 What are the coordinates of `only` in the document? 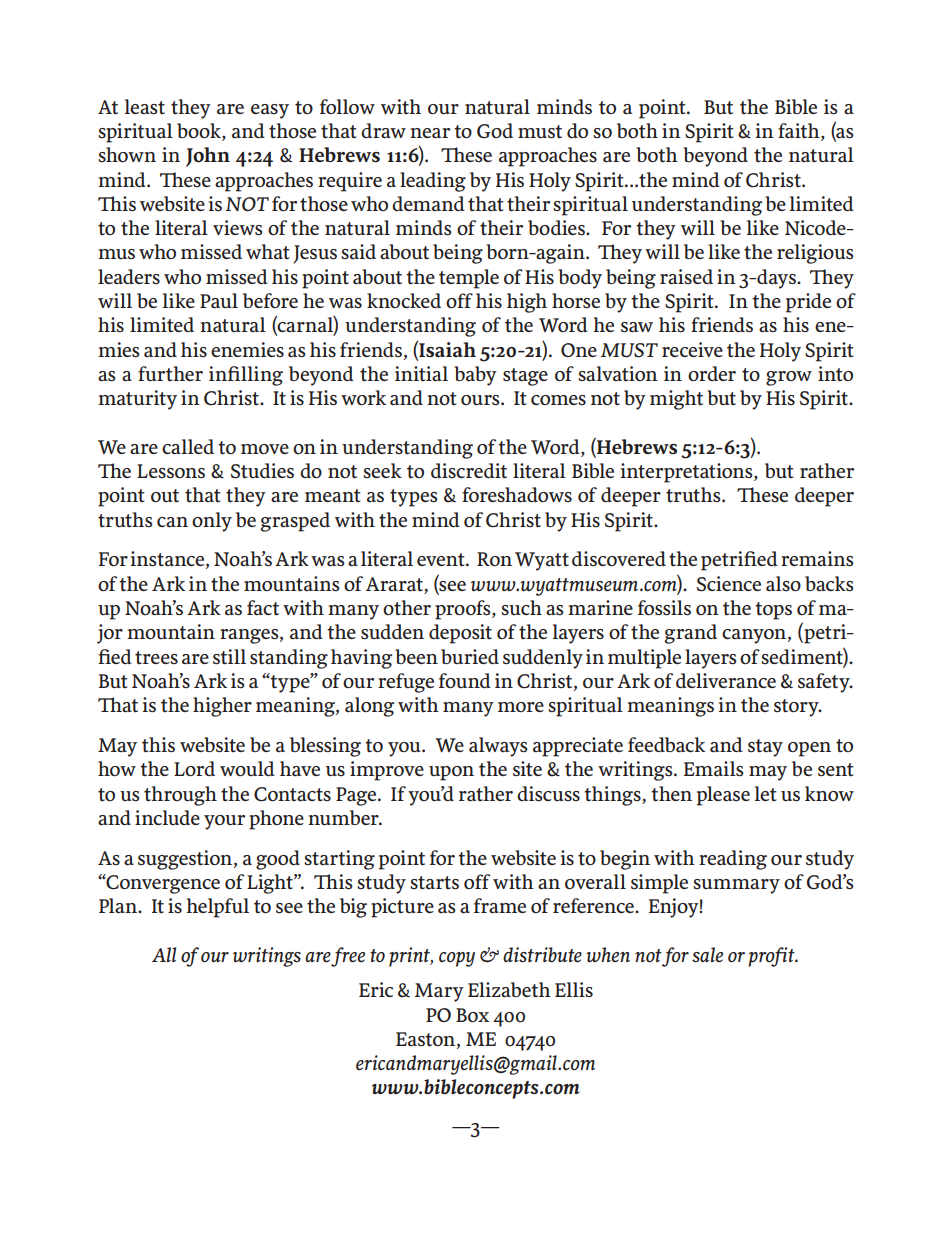 It's located at (212, 522).
